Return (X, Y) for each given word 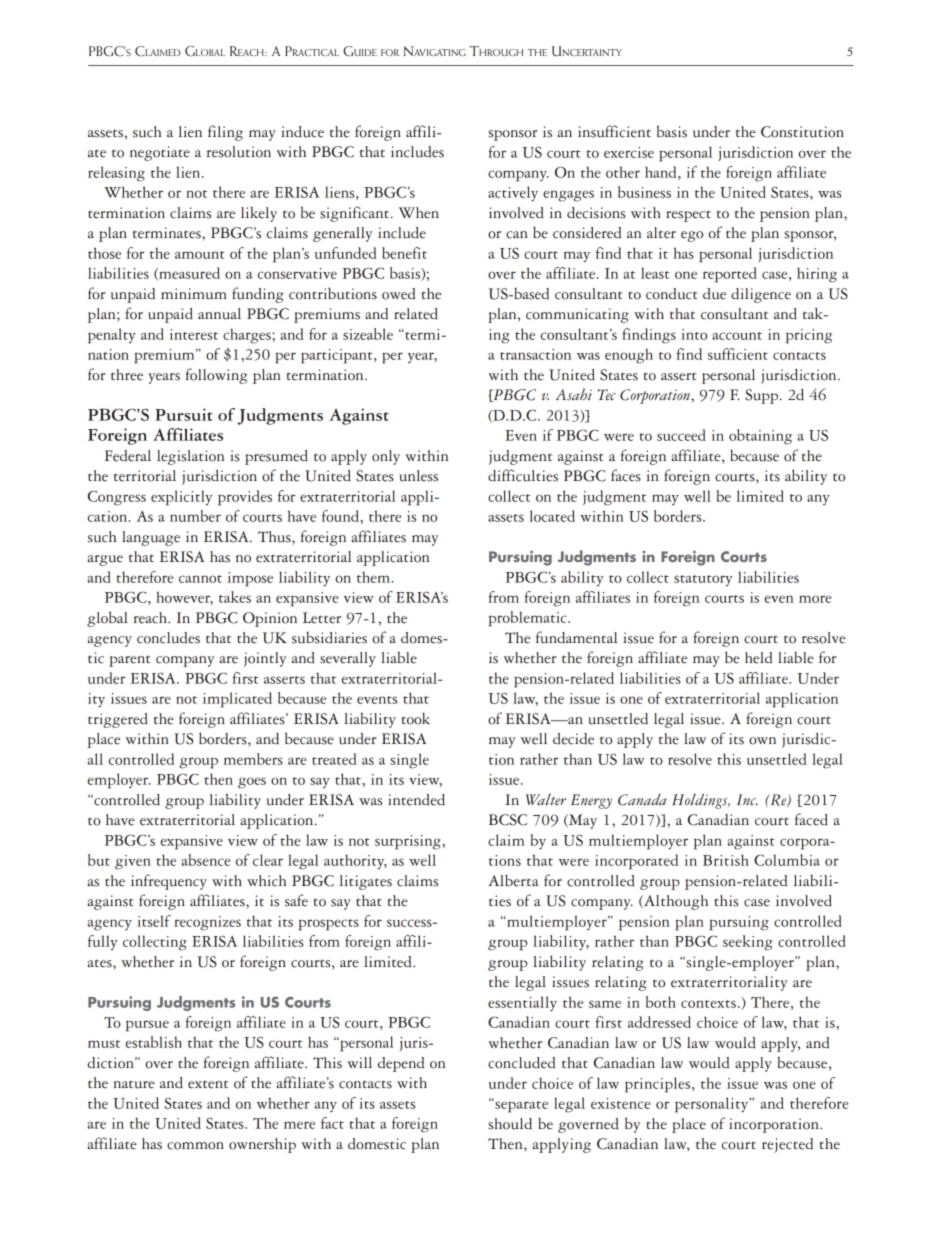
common (195, 1146)
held (758, 658)
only (386, 457)
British (726, 860)
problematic (529, 619)
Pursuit (184, 414)
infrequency (169, 882)
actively (513, 194)
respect (688, 216)
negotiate (160, 153)
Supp (763, 396)
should (510, 1124)
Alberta (513, 880)
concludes (168, 638)
